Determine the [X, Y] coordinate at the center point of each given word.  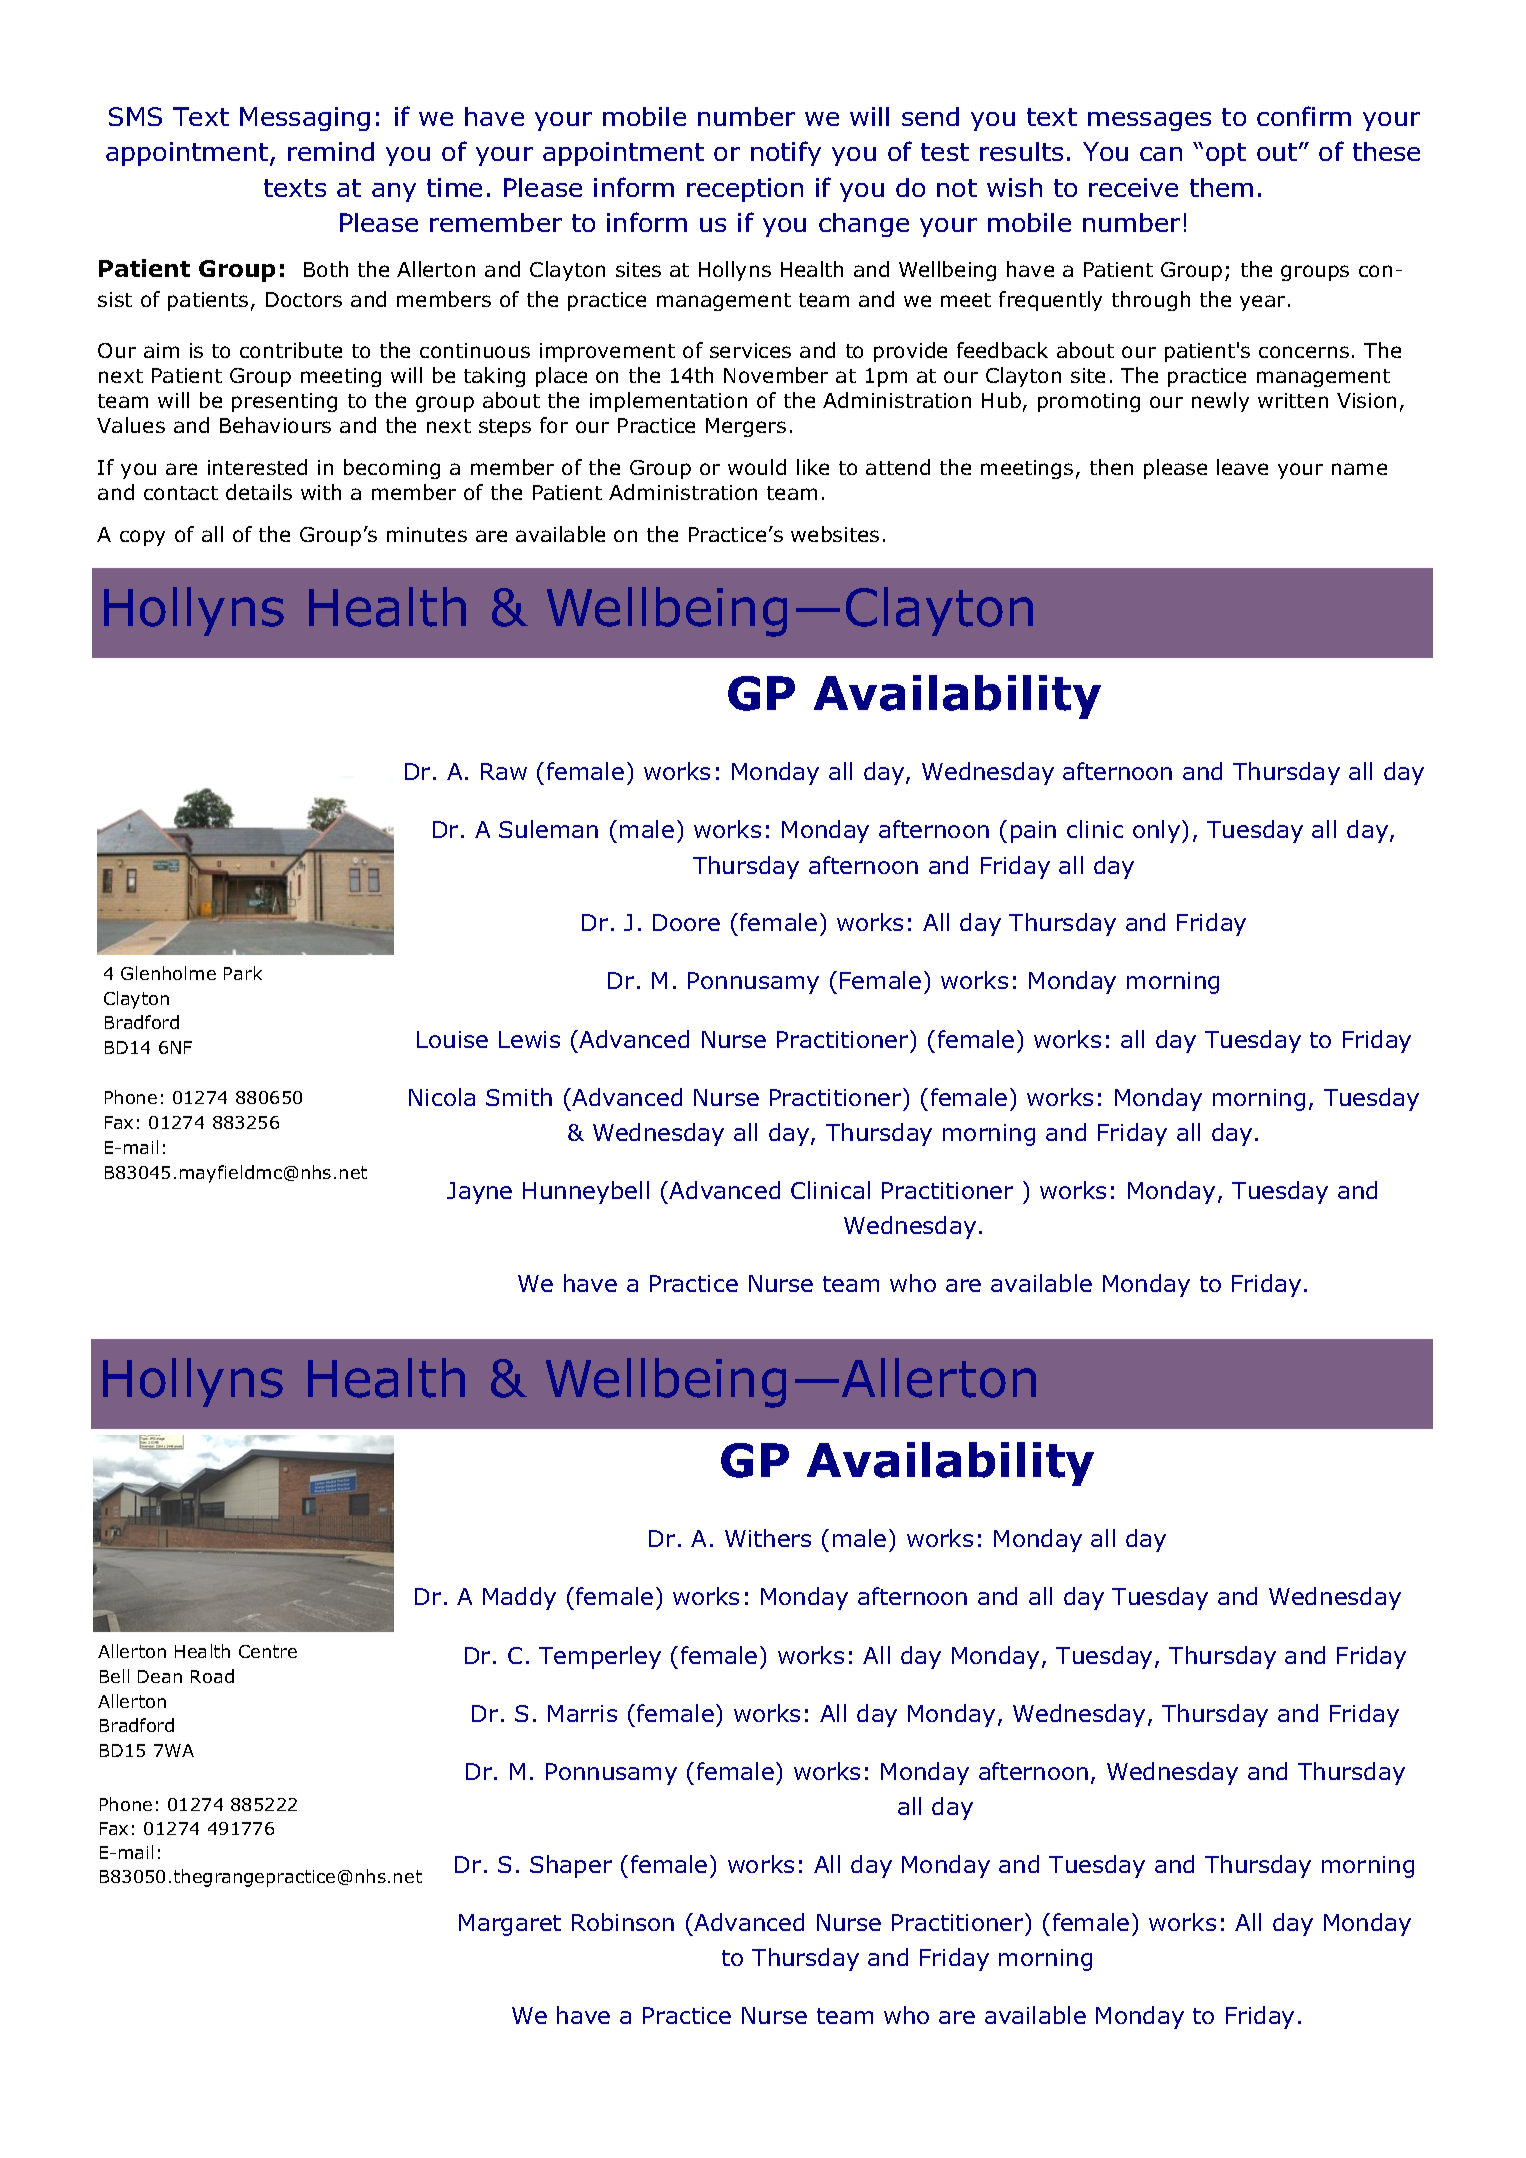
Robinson [623, 1922]
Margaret [510, 1925]
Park [243, 973]
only [1158, 831]
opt [1226, 154]
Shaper [571, 1866]
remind [331, 151]
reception [745, 190]
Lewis [529, 1039]
